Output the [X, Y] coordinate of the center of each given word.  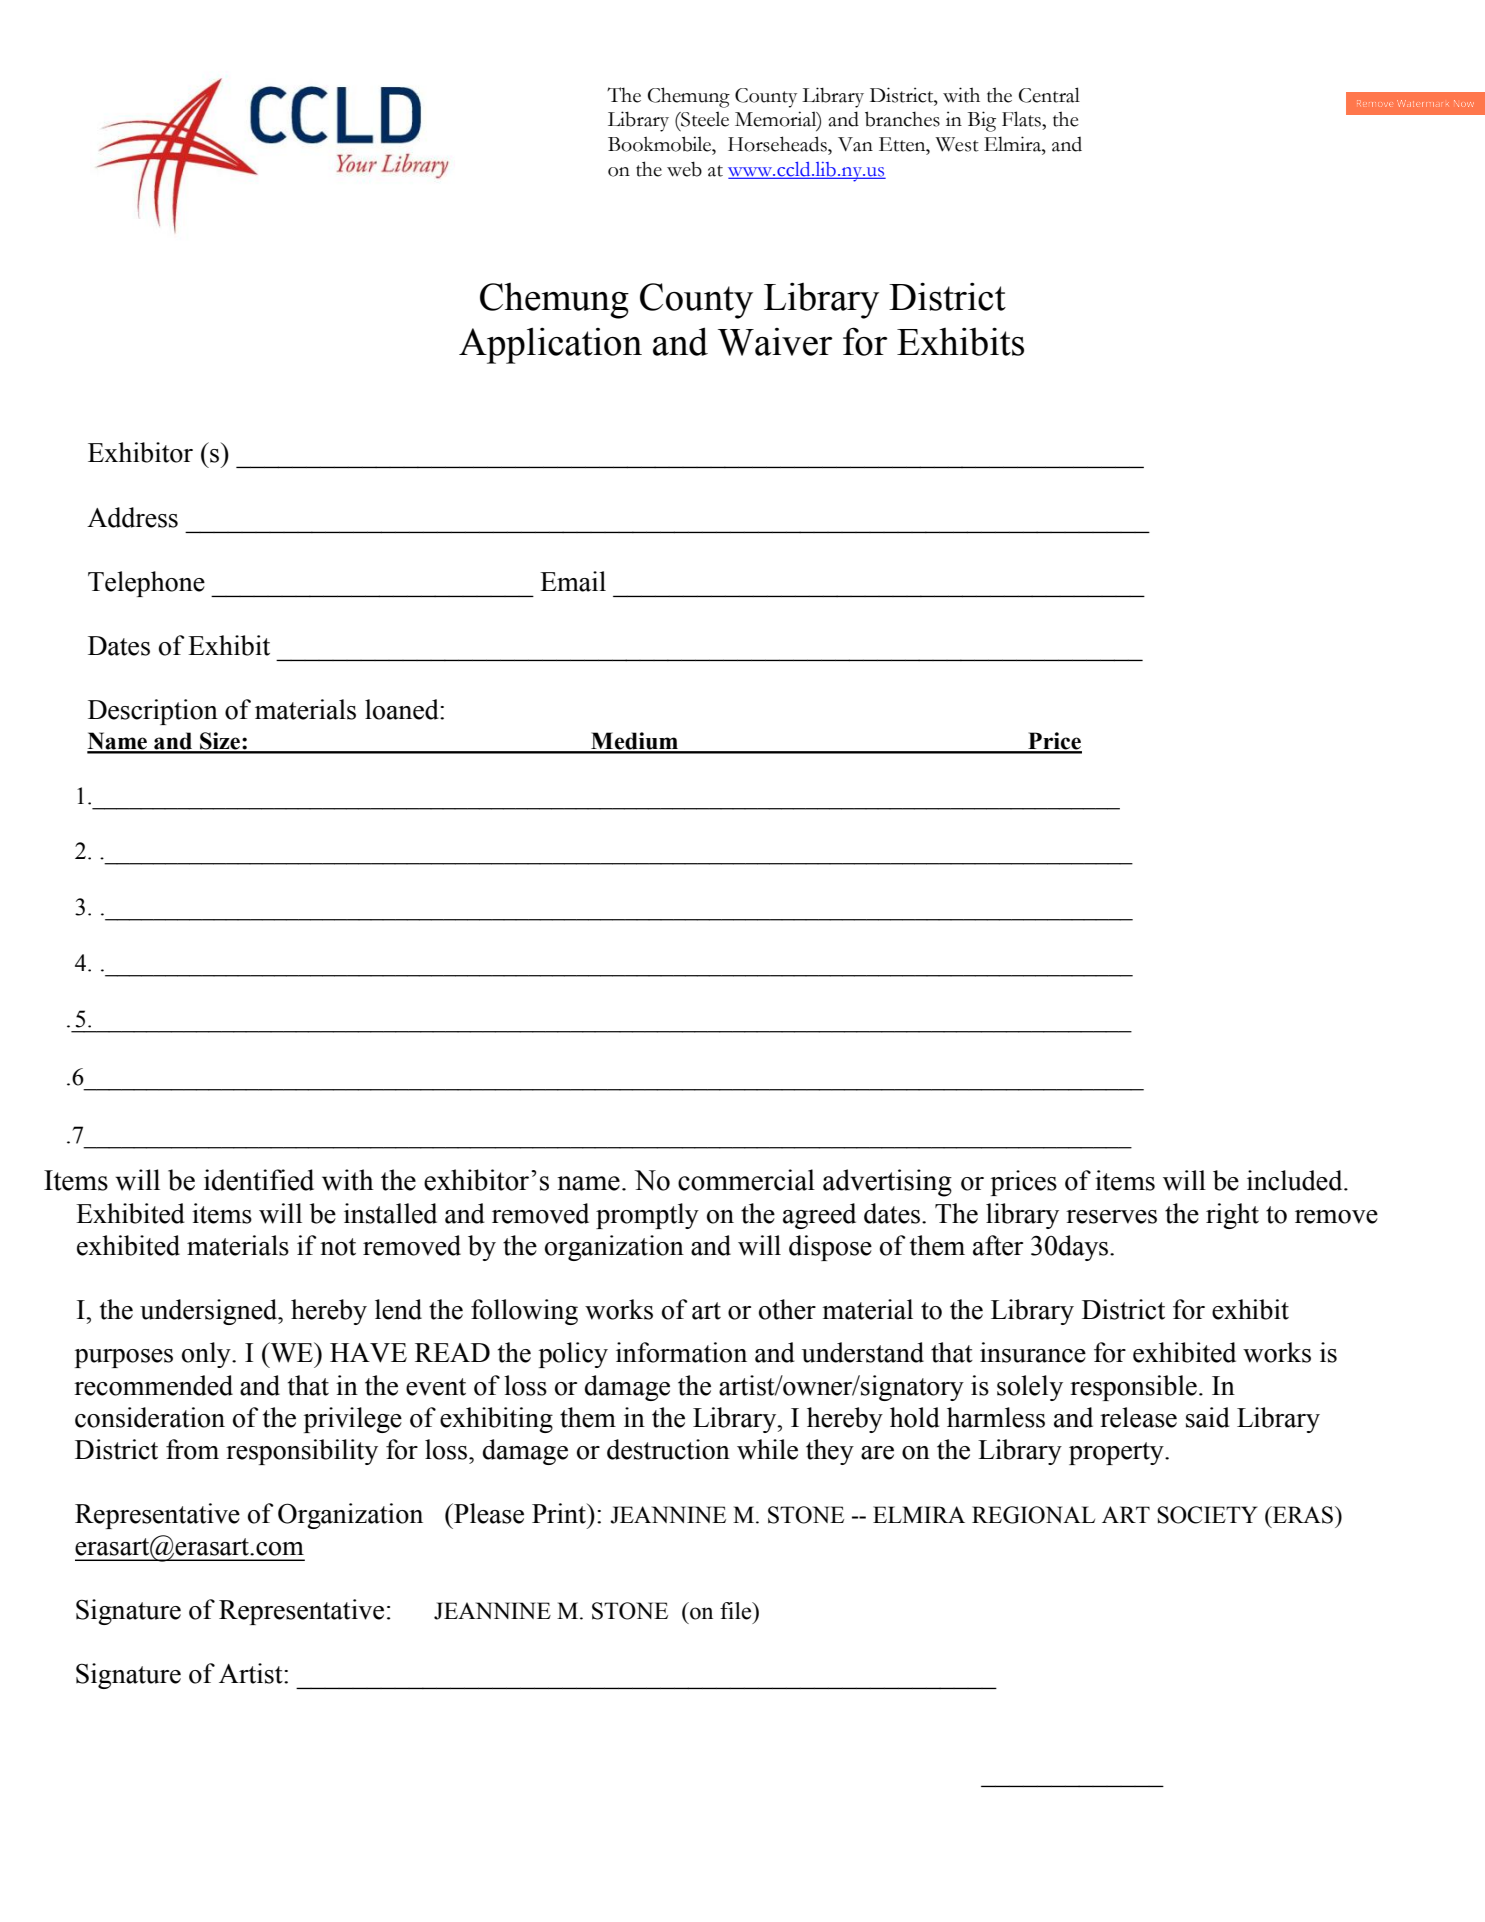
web [684, 169]
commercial [746, 1180]
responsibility [302, 1452]
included [1296, 1180]
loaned [403, 709]
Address [132, 517]
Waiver [775, 342]
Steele [704, 119]
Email [573, 581]
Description [153, 712]
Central [1049, 95]
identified [259, 1180]
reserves [1111, 1217]
